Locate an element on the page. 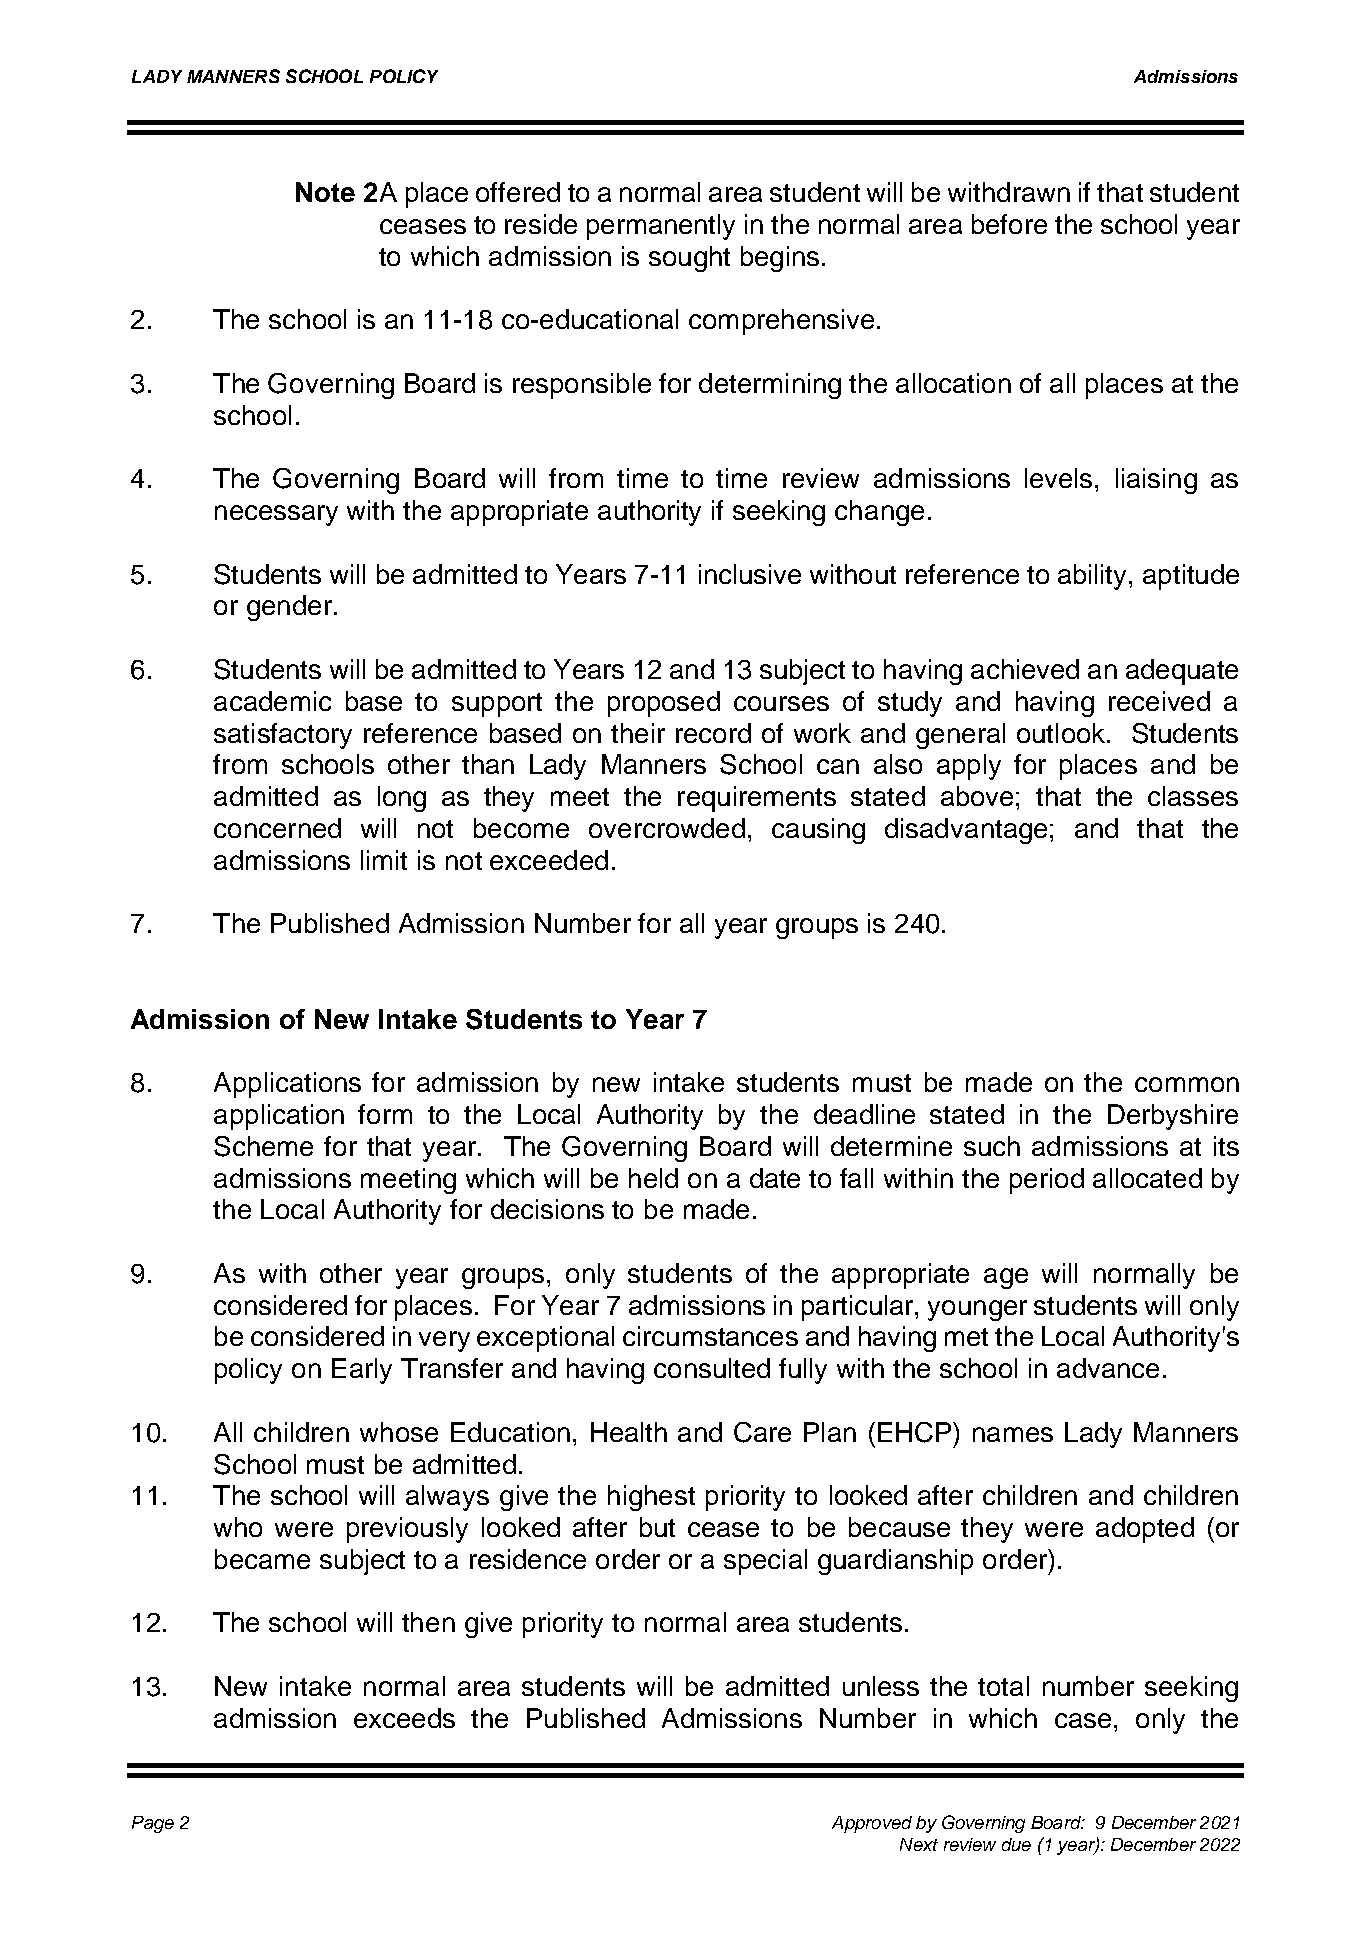 Image resolution: width=1371 pixels, height=1939 pixels. Note is located at coordinates (325, 192).
